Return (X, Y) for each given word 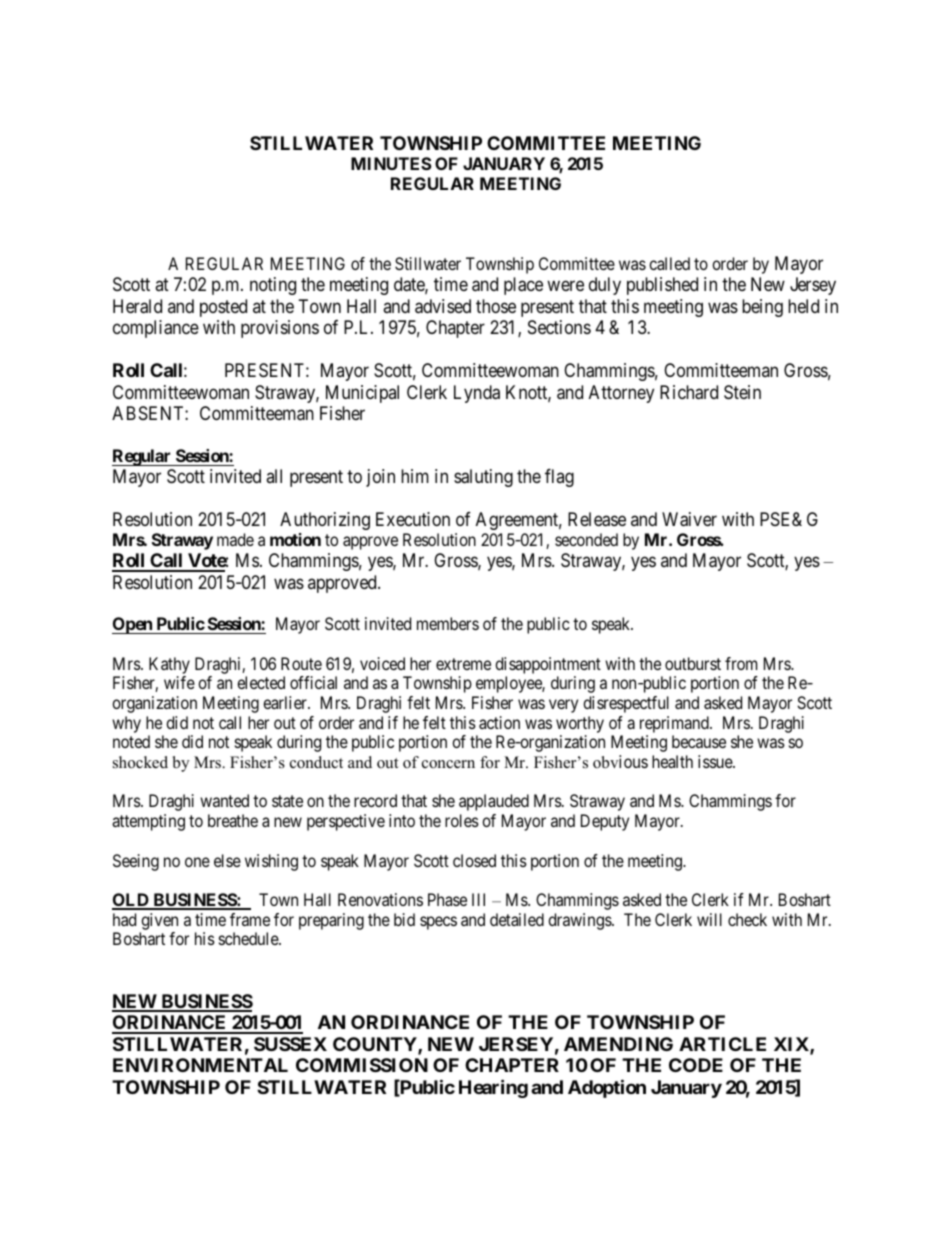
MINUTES (391, 163)
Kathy (169, 665)
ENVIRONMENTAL (200, 1065)
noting (273, 286)
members (448, 623)
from (741, 663)
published (662, 286)
